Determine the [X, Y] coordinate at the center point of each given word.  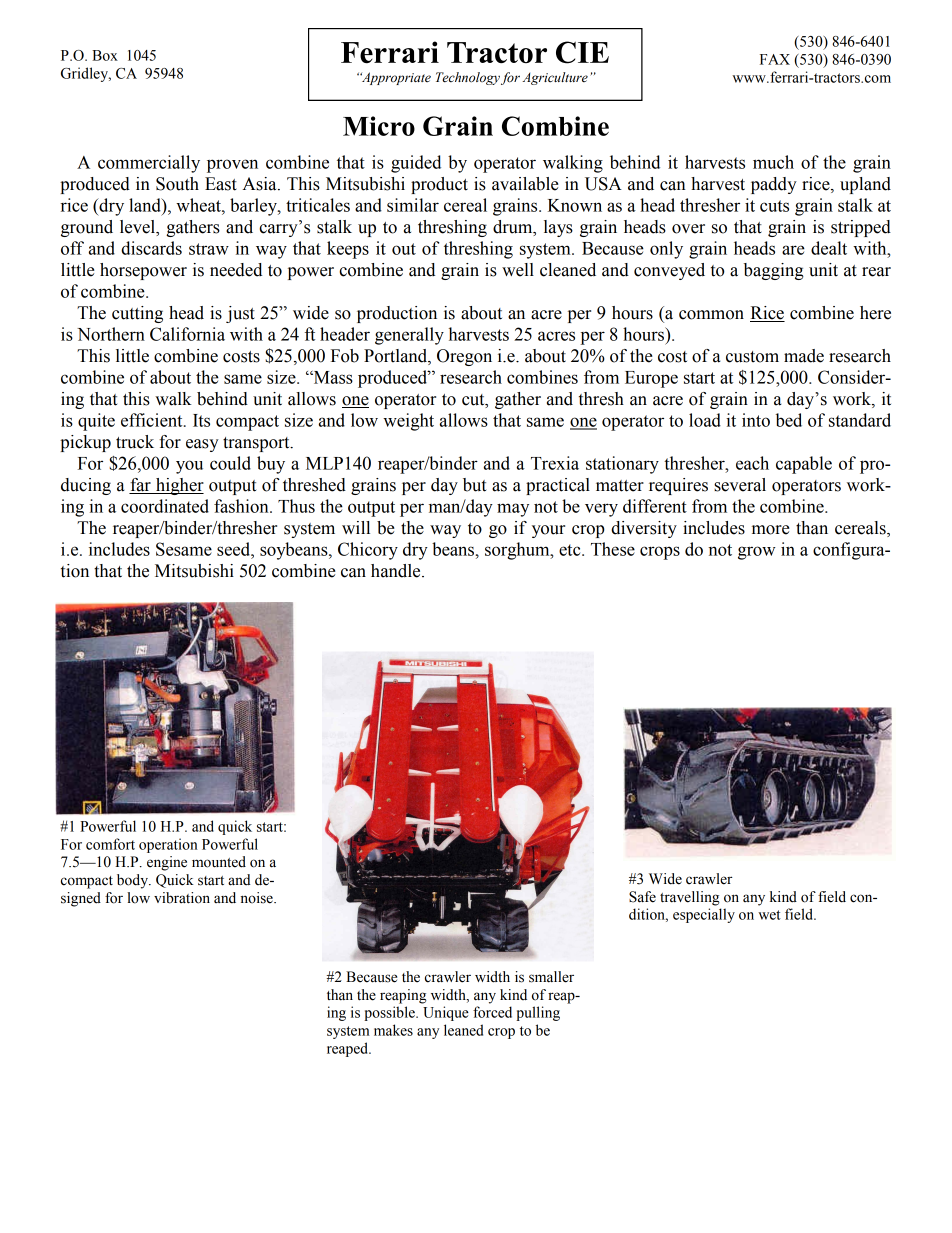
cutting [137, 314]
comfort [110, 844]
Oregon [464, 357]
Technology [468, 78]
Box [105, 55]
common [711, 315]
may [513, 510]
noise [258, 898]
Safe [642, 897]
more [771, 530]
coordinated [165, 506]
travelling [690, 898]
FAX [775, 59]
